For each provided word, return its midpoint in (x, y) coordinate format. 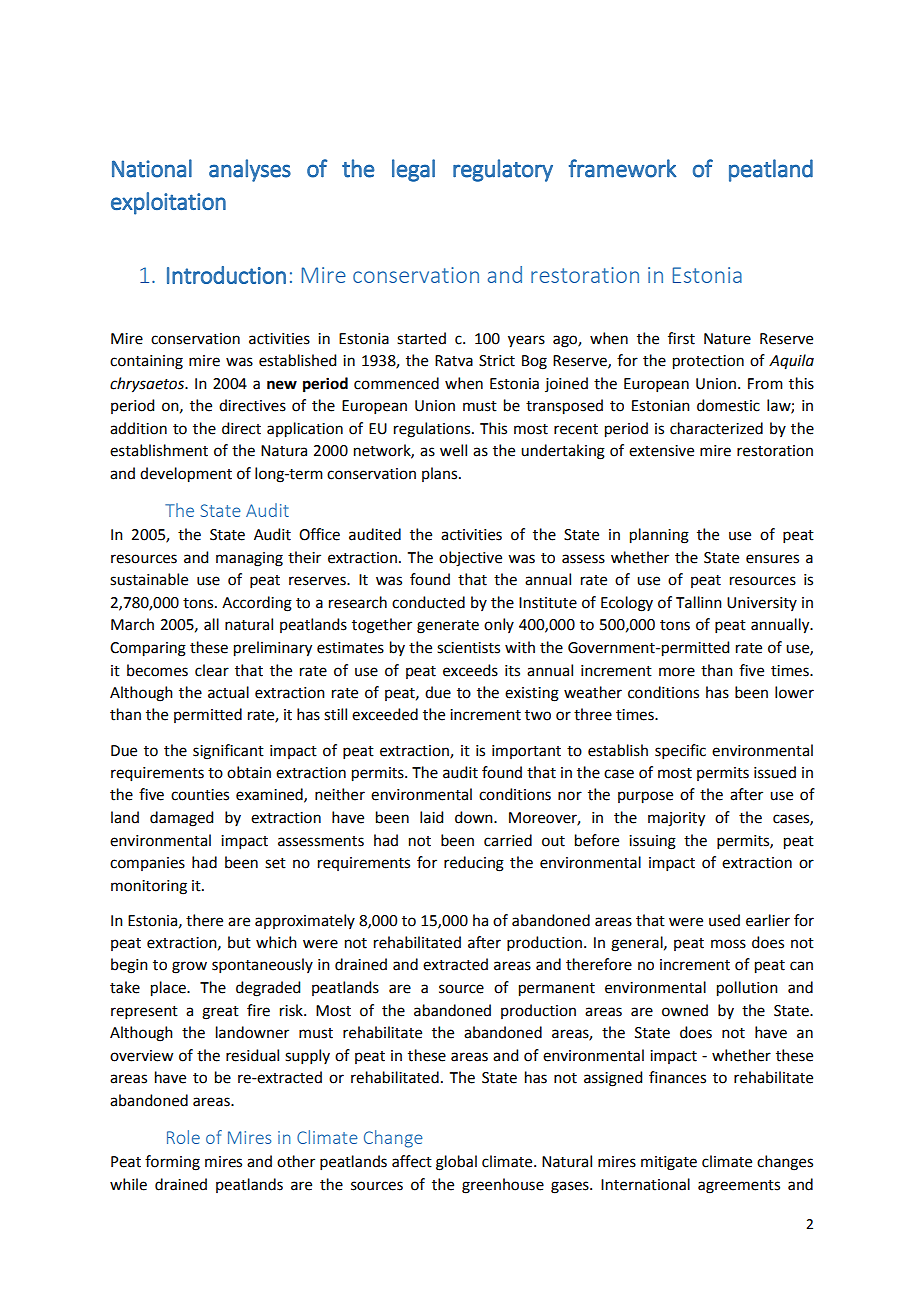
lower (794, 692)
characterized (716, 428)
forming (172, 1163)
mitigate (669, 1163)
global (456, 1163)
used (724, 920)
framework (623, 168)
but (239, 942)
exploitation (168, 203)
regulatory (503, 170)
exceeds (470, 670)
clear (212, 670)
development (186, 475)
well (453, 450)
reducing (474, 864)
